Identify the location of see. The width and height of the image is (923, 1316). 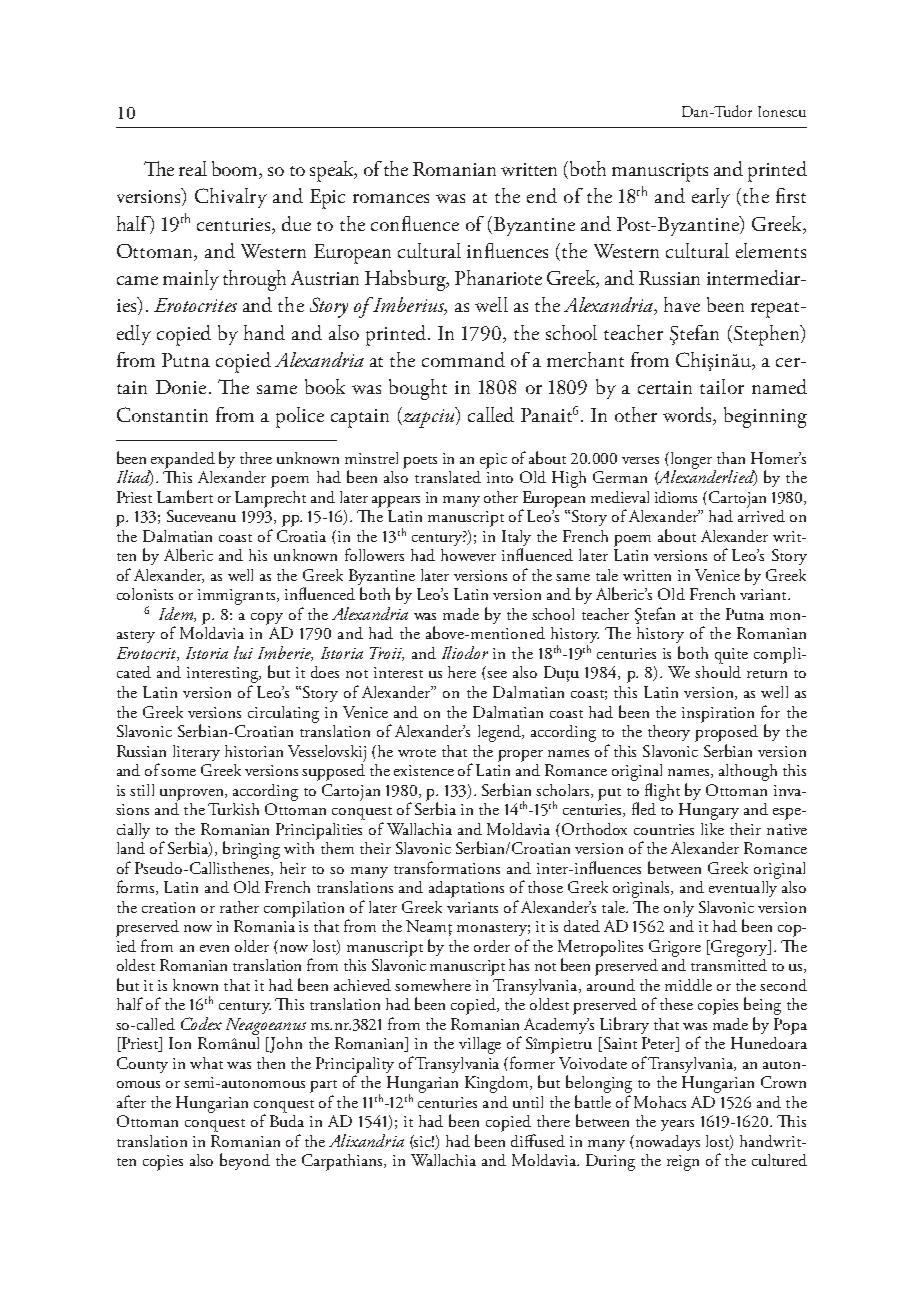
(497, 674).
